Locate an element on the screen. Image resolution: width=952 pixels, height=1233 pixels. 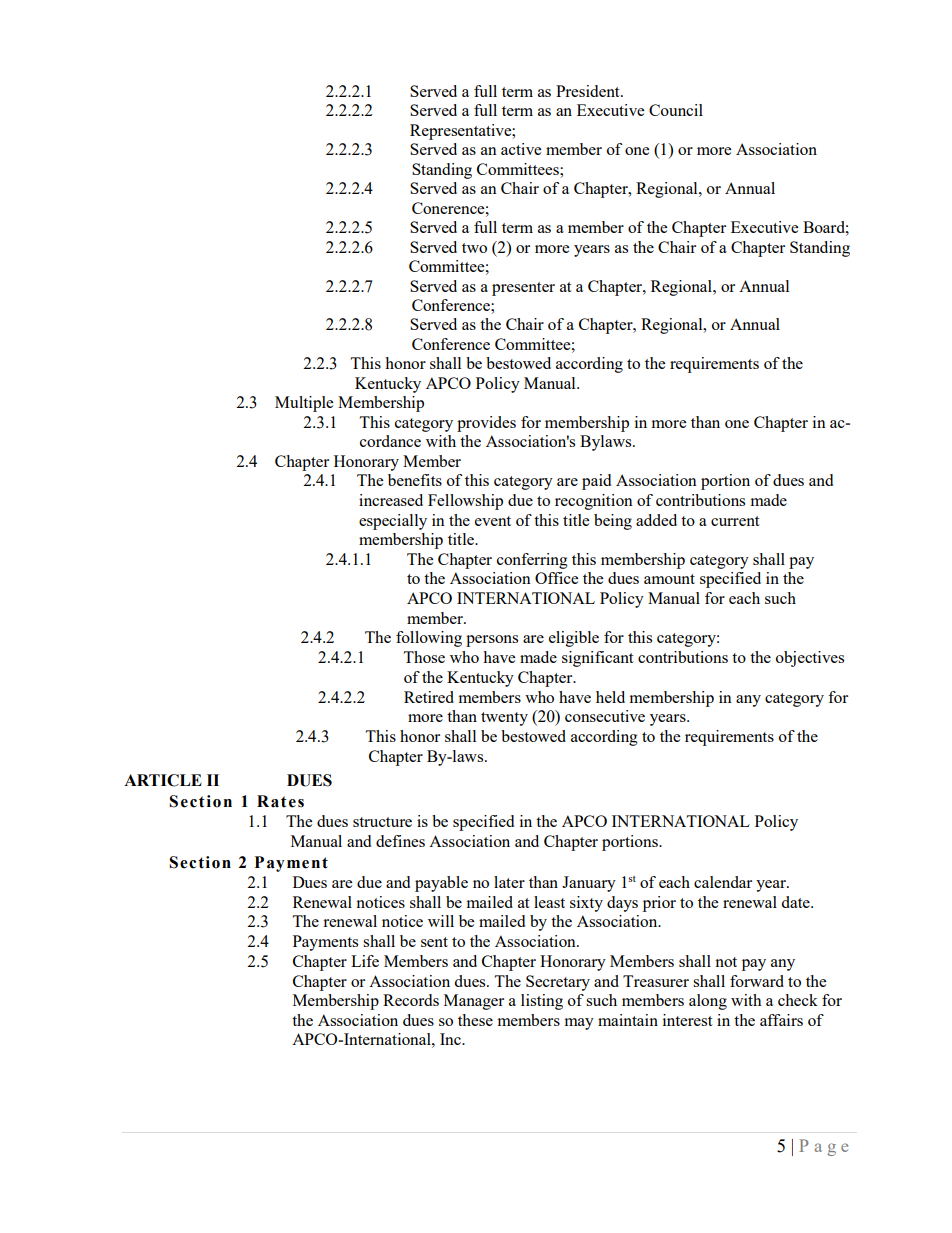
Multiple is located at coordinates (304, 404).
